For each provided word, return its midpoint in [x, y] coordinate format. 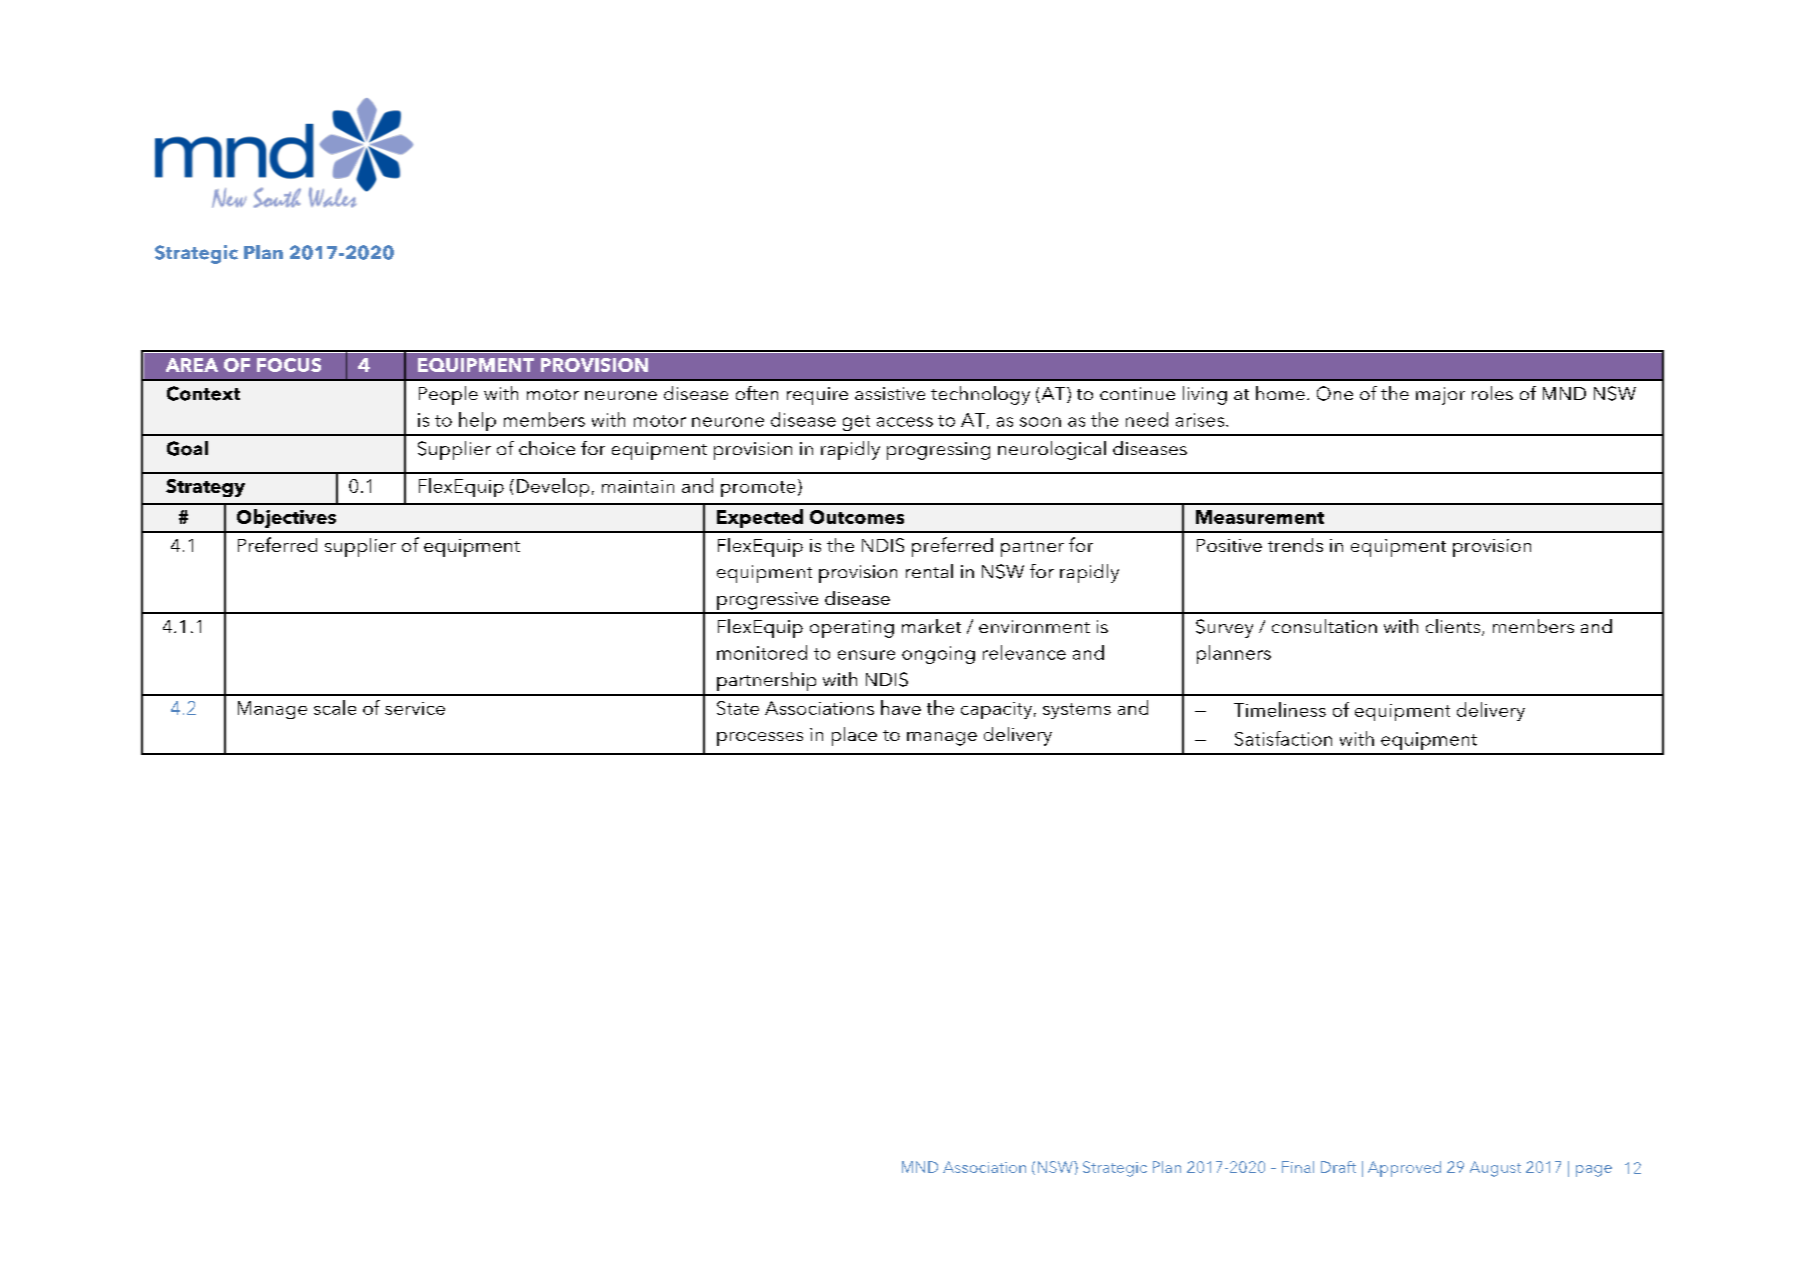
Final [1298, 1167]
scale [335, 707]
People [448, 395]
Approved [1404, 1169]
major [1440, 396]
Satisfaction [1283, 738]
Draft [1338, 1167]
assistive [890, 393]
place [854, 736]
